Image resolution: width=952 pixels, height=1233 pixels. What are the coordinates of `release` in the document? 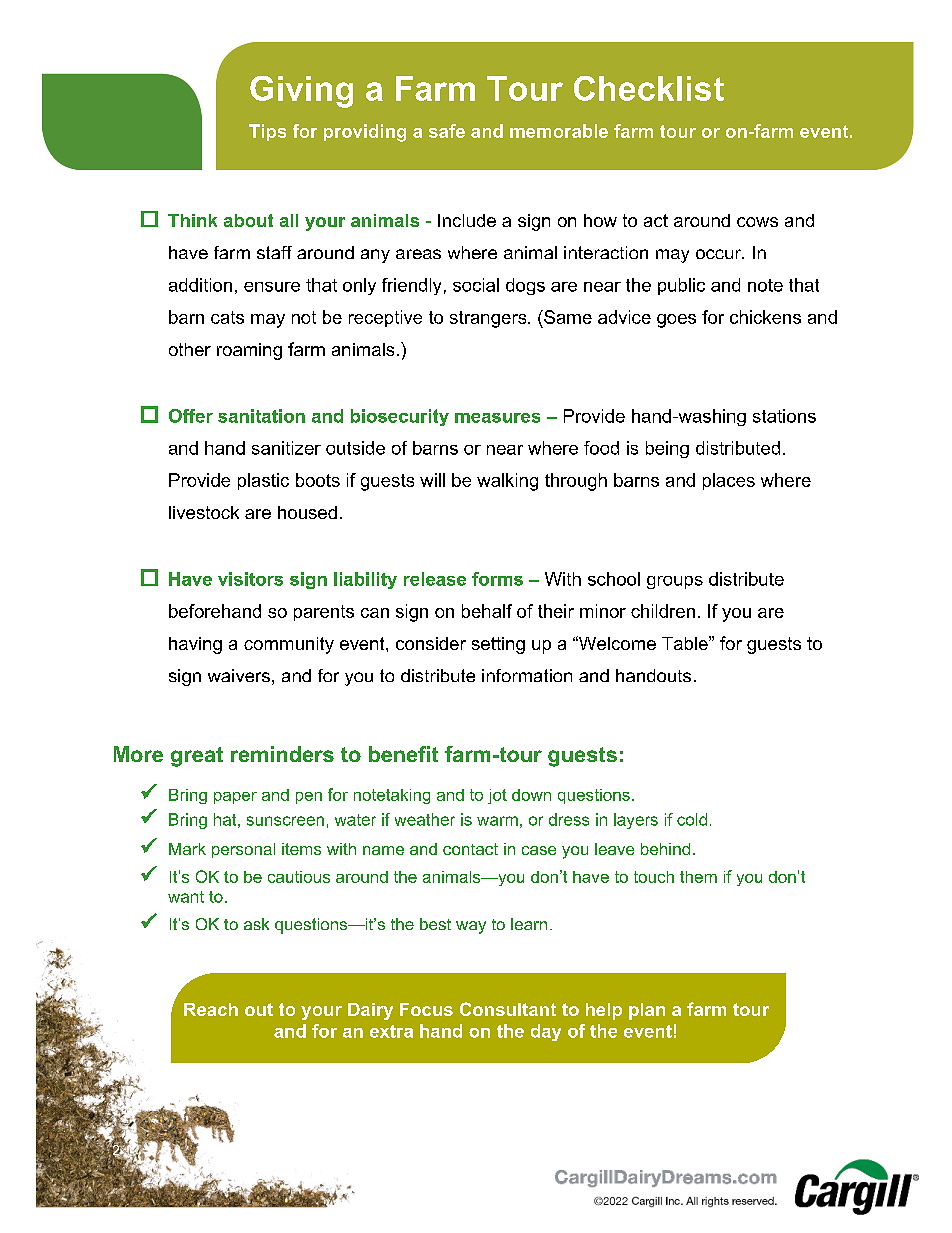 It's located at (435, 579).
